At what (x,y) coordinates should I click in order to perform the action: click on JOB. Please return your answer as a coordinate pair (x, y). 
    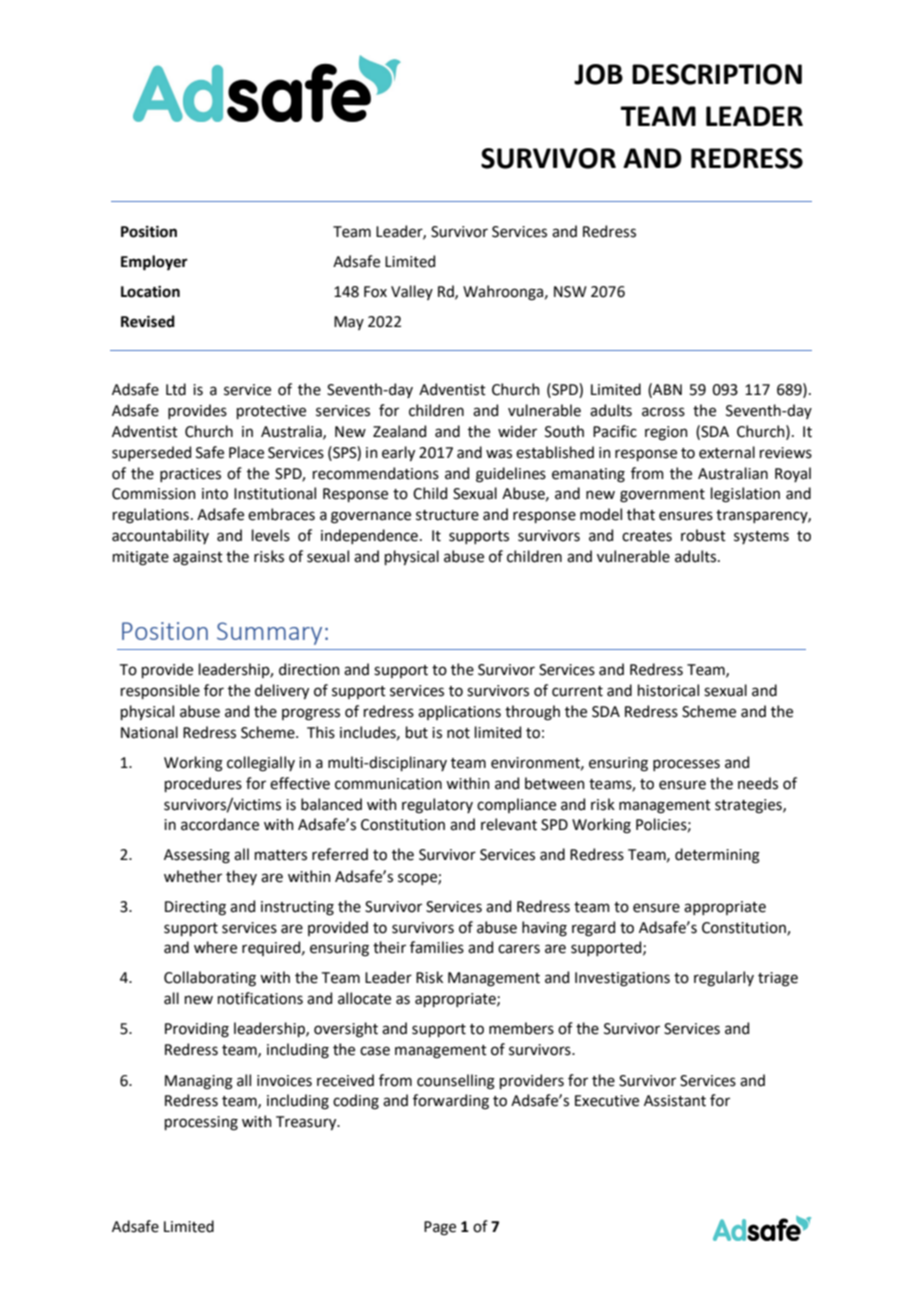
    Looking at the image, I should click on (598, 74).
